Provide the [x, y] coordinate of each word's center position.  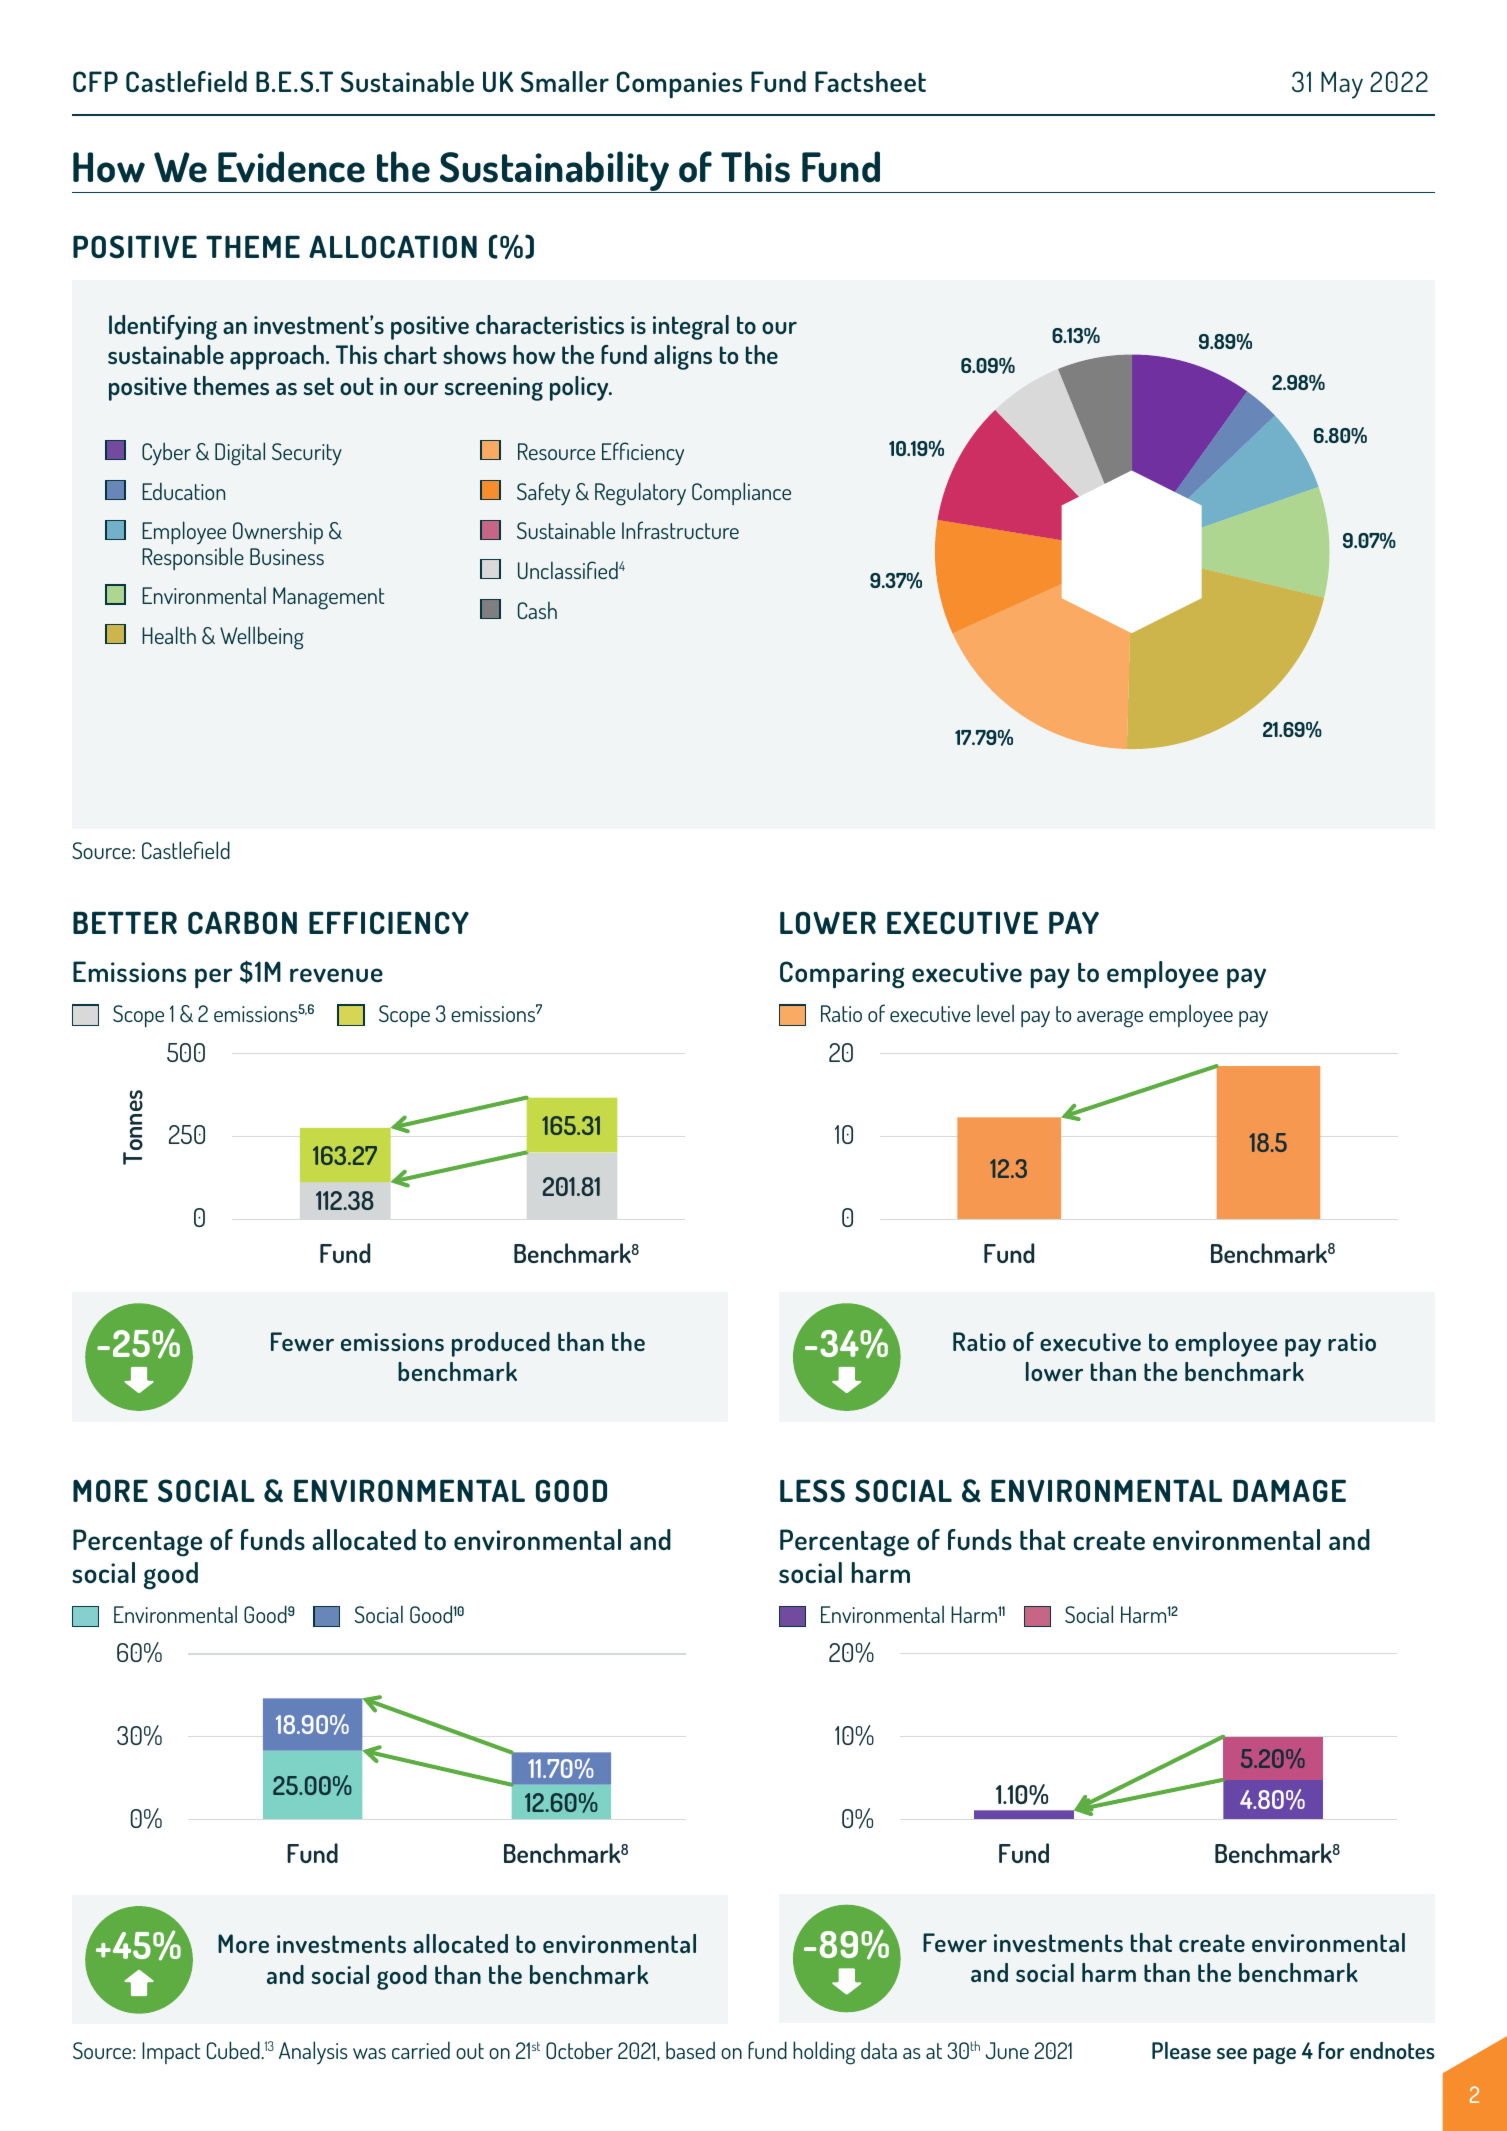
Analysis [313, 2052]
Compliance [741, 493]
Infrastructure [680, 530]
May [1342, 85]
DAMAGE [1289, 1490]
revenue [336, 975]
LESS [812, 1491]
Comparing [842, 975]
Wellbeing [262, 638]
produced [501, 1344]
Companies [679, 85]
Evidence [291, 167]
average [1110, 1019]
